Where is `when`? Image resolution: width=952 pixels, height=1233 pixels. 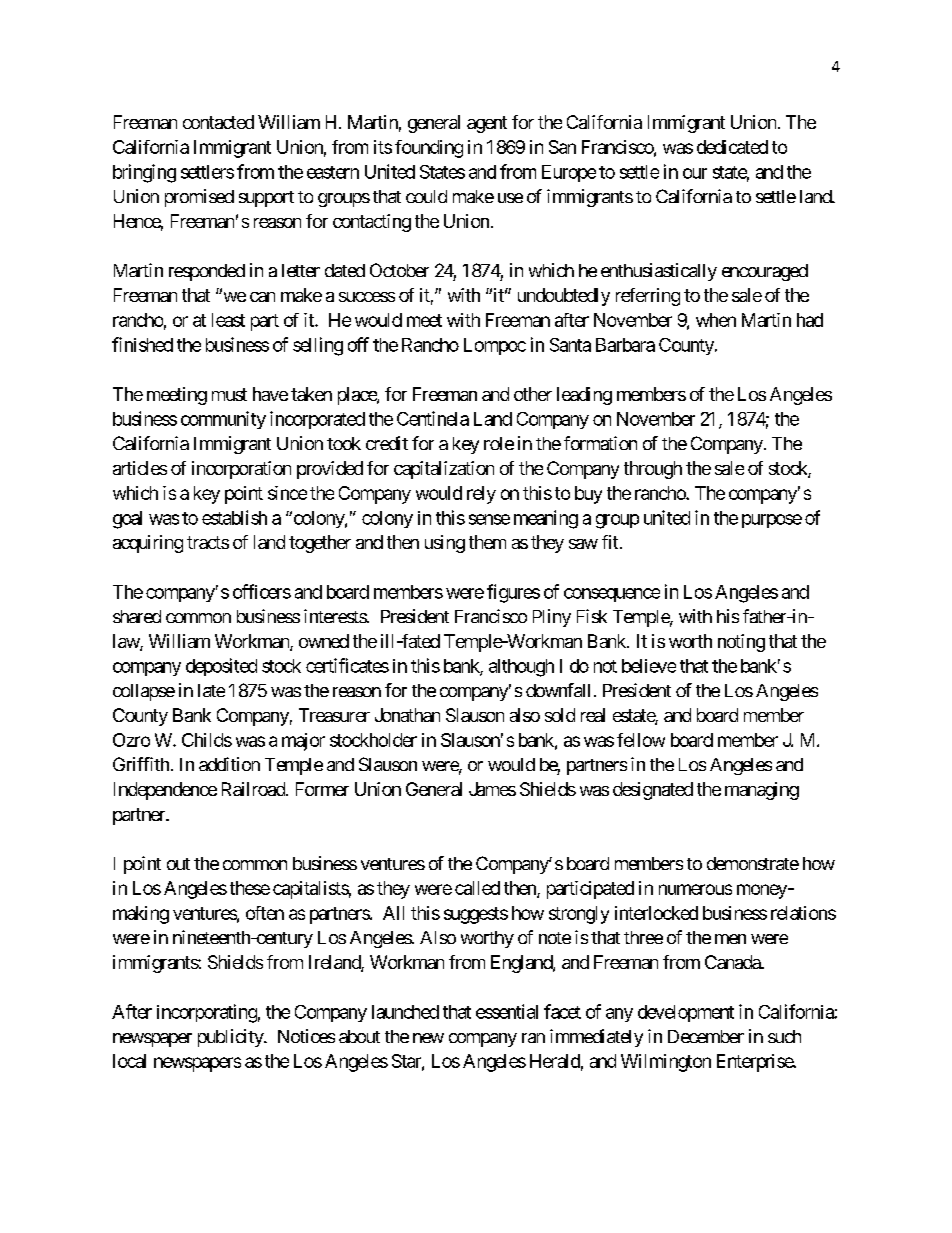
when is located at coordinates (716, 320).
